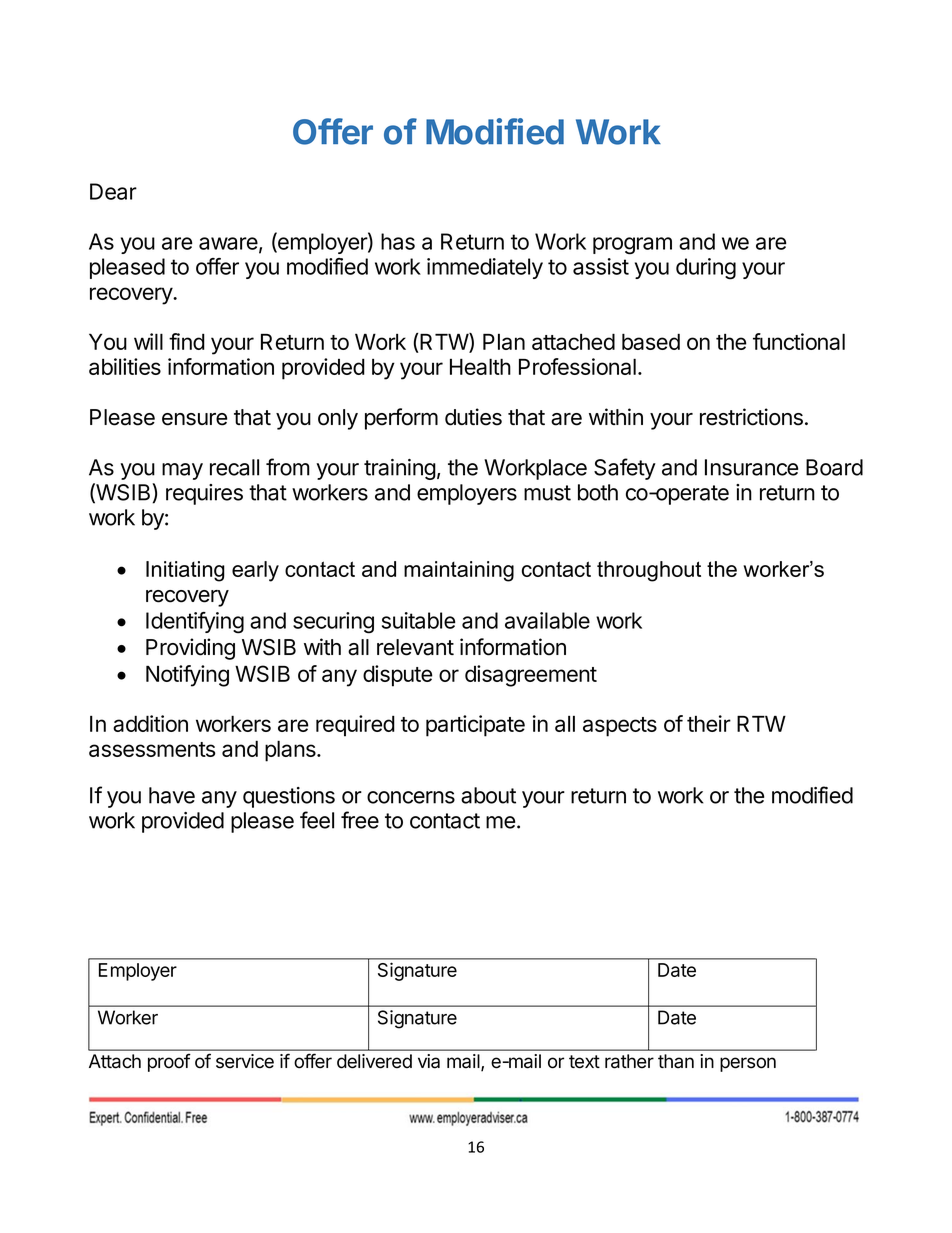 This screenshot has width=952, height=1233. I want to click on via, so click(429, 1061).
